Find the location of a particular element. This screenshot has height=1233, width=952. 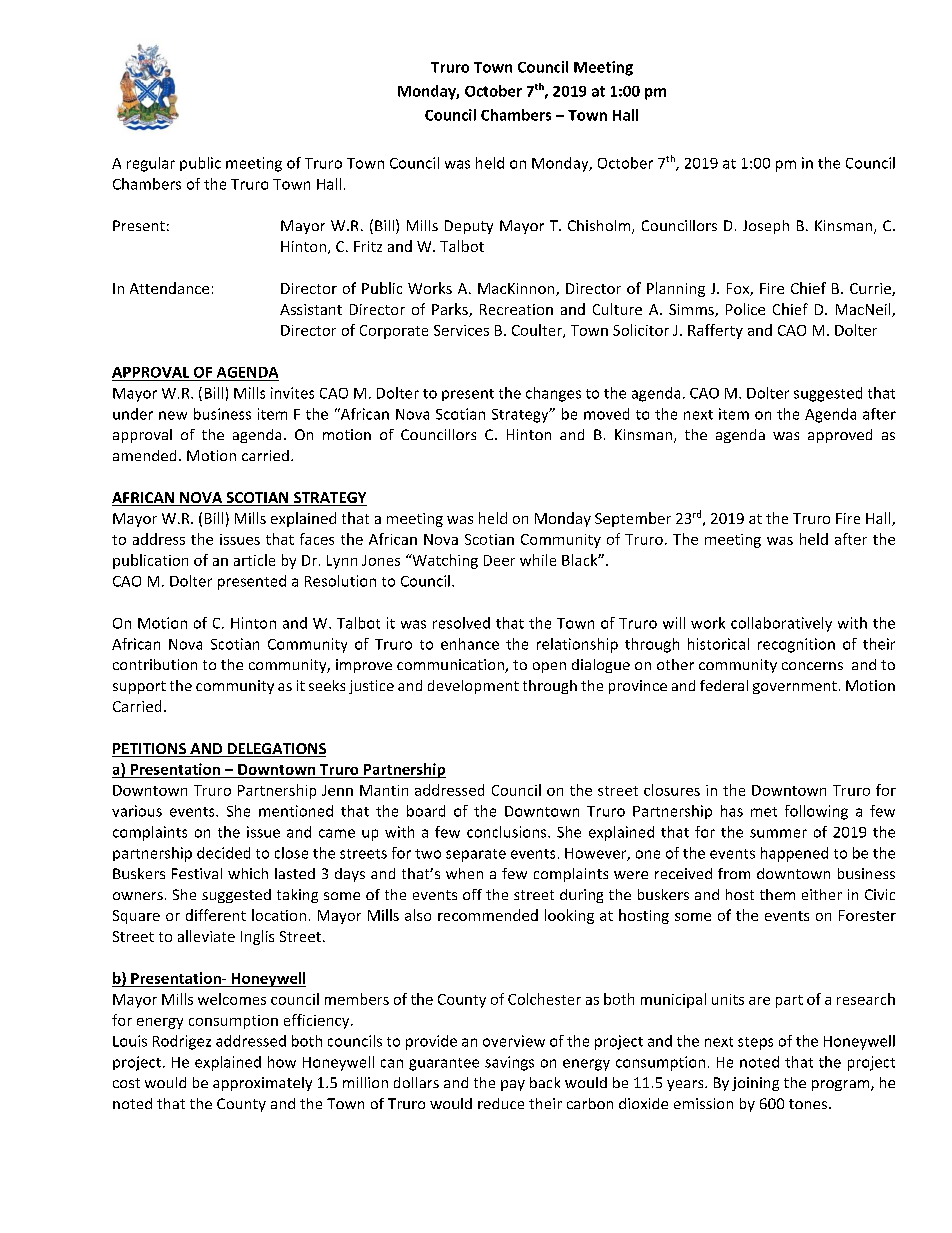

decided is located at coordinates (223, 853).
